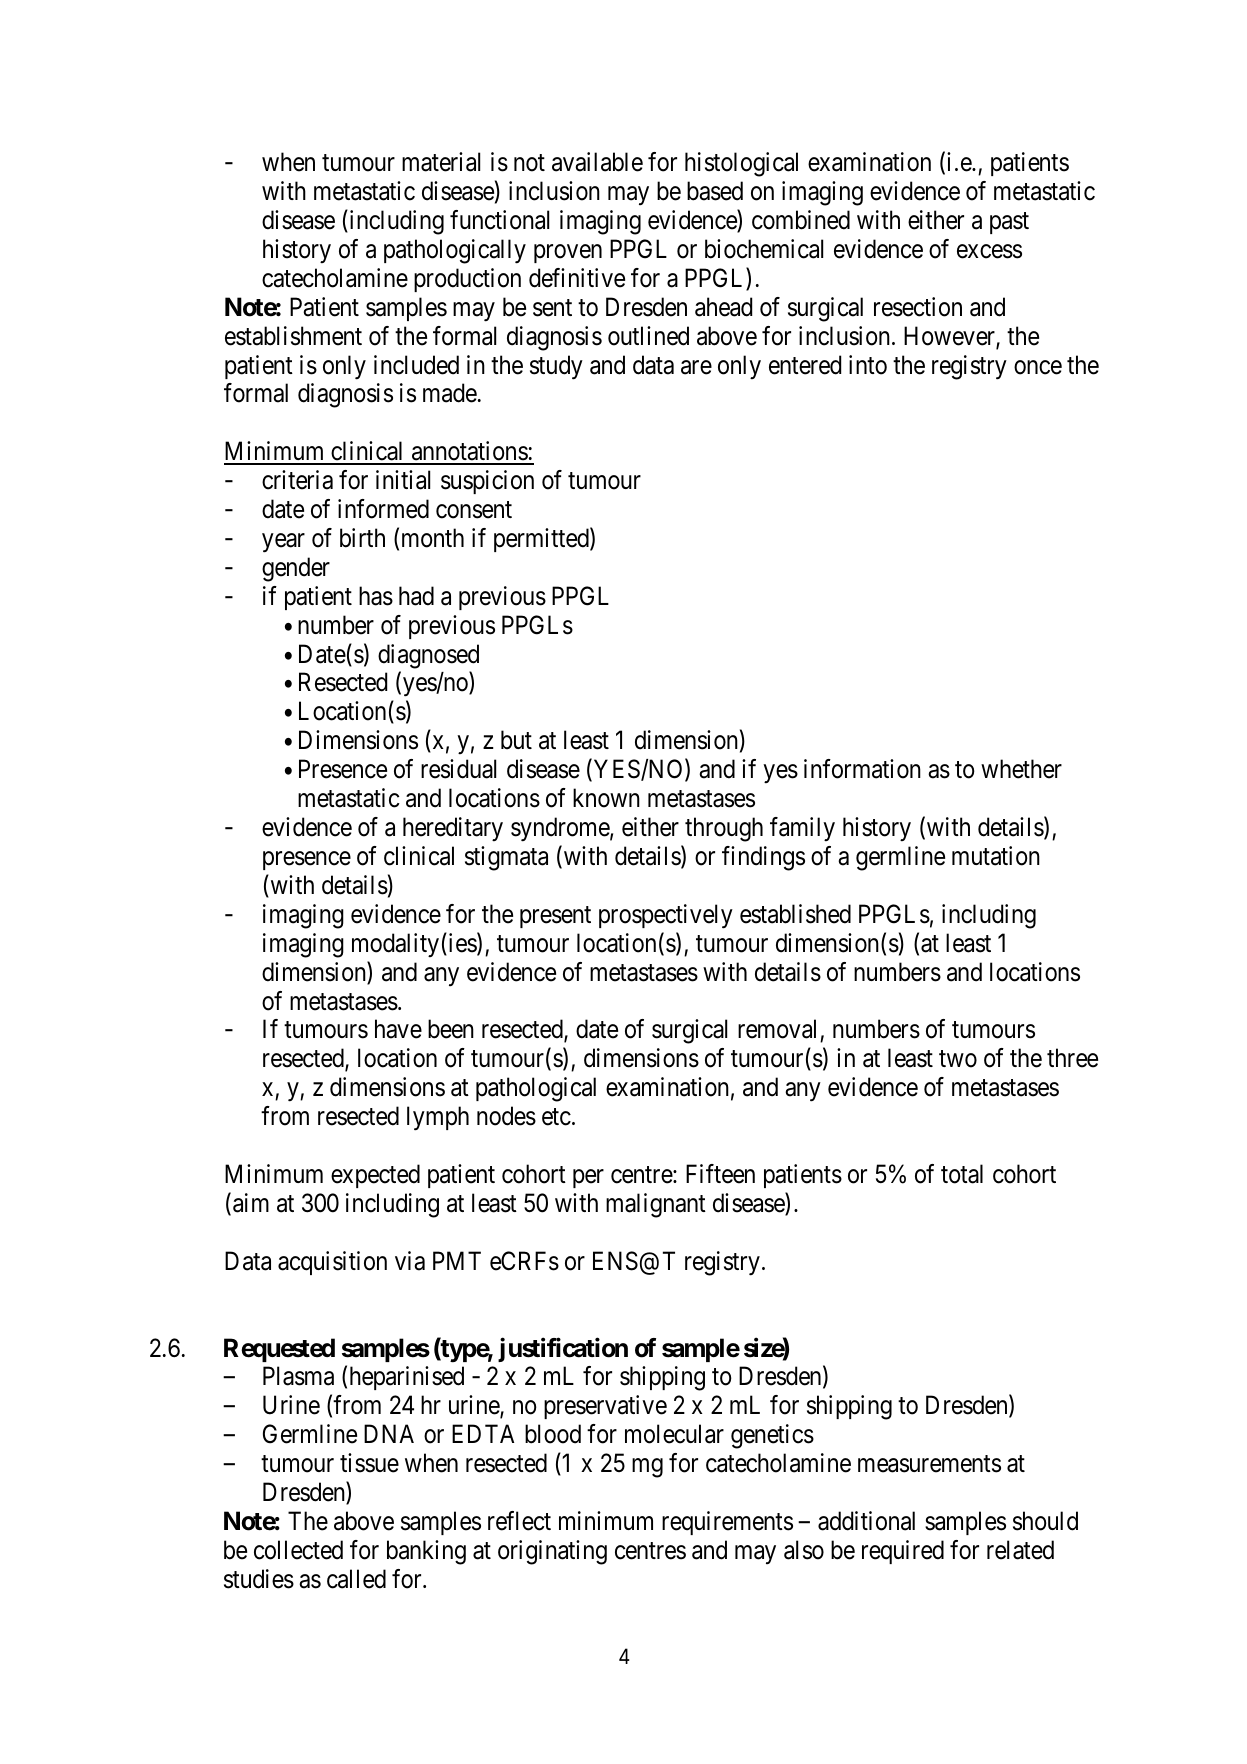 The image size is (1247, 1764). I want to click on past, so click(1009, 223).
